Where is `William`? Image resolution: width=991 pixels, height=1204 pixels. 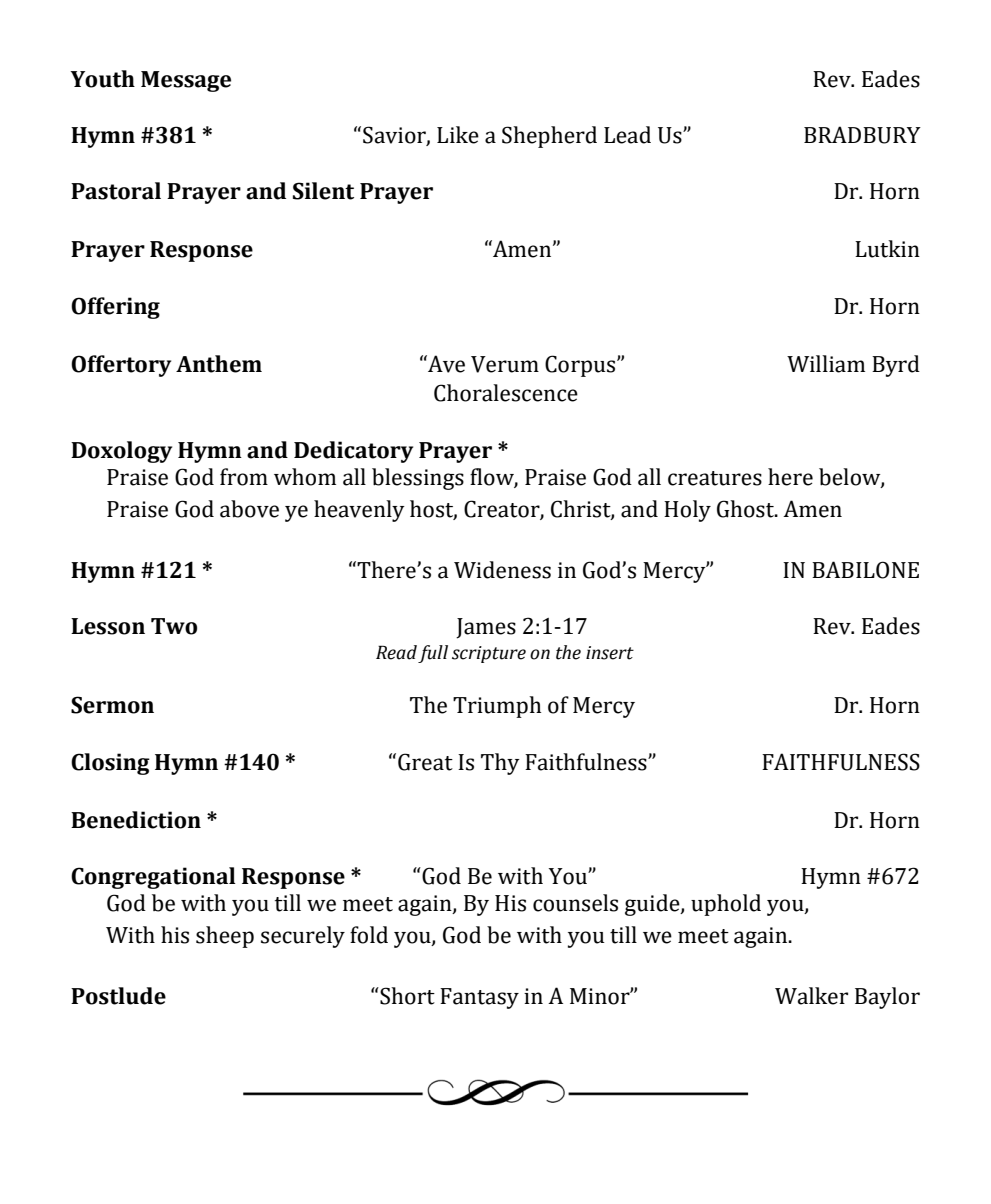 William is located at coordinates (826, 364).
